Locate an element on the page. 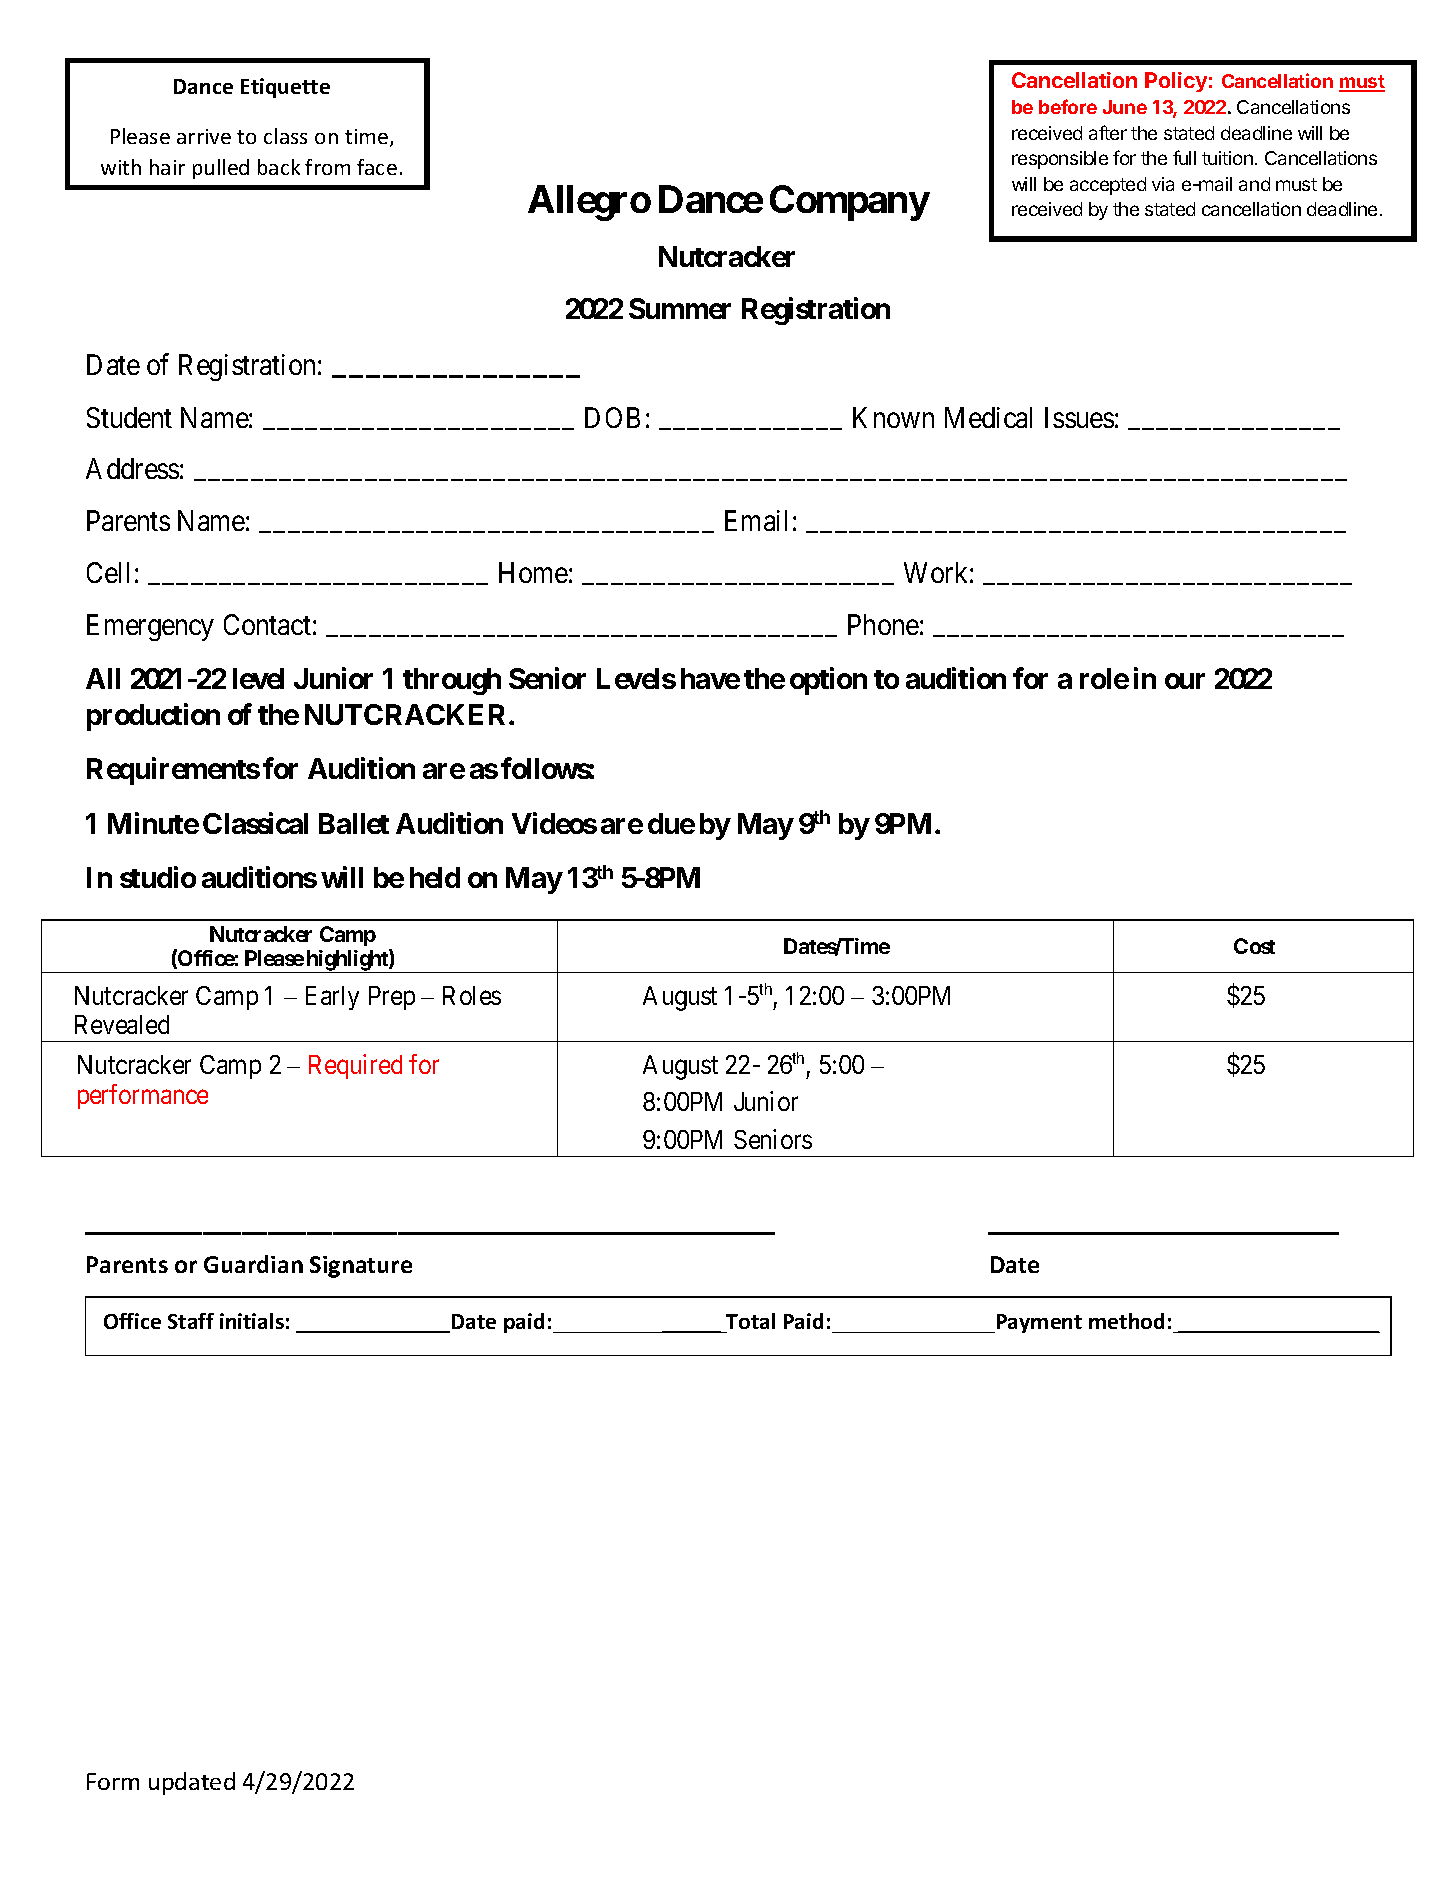 The image size is (1455, 1883). Company is located at coordinates (849, 203).
